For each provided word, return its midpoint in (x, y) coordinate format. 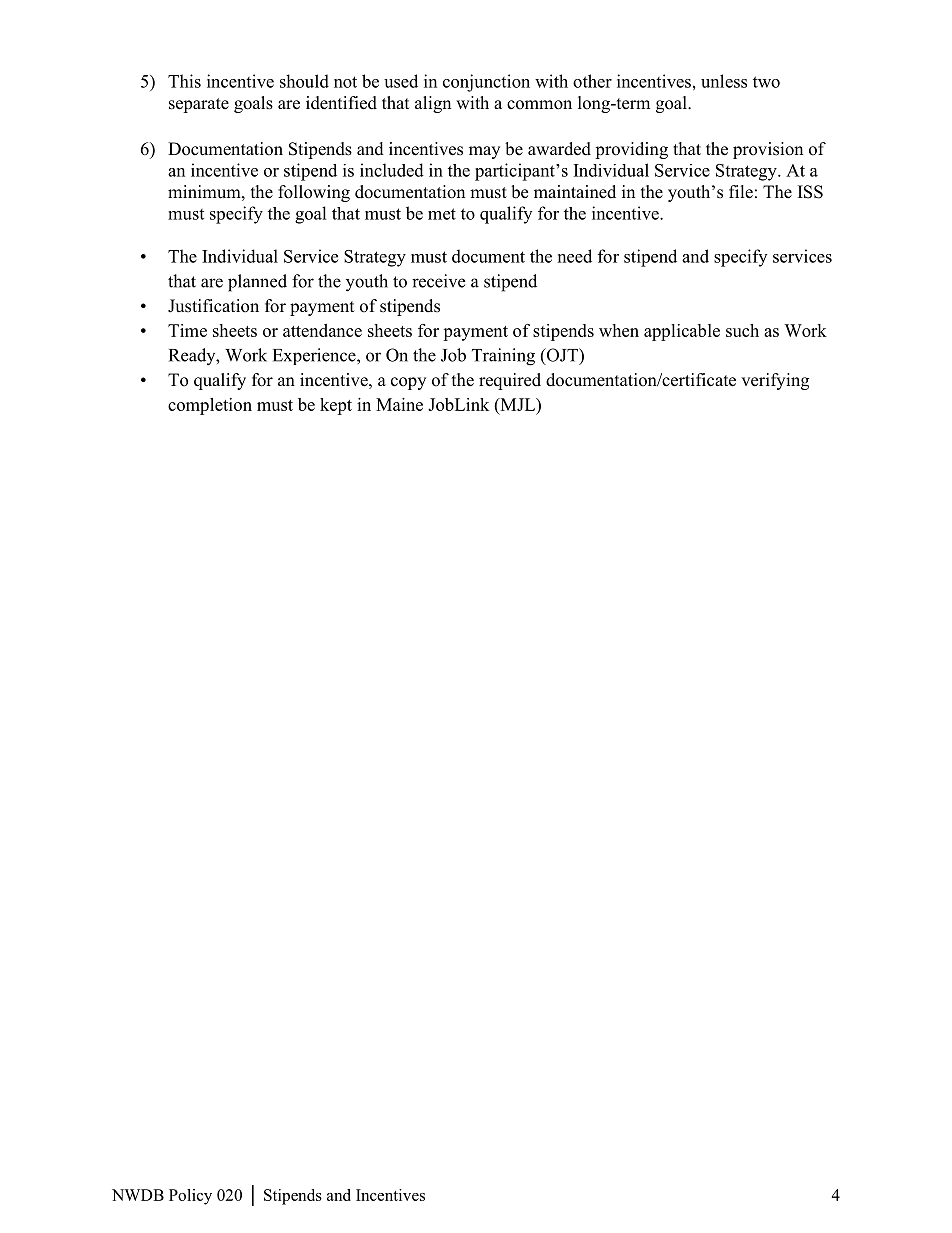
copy (408, 383)
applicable (682, 332)
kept (336, 406)
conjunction (486, 83)
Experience (315, 356)
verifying (775, 381)
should (304, 81)
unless (724, 81)
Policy (190, 1197)
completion (210, 406)
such (742, 330)
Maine (399, 404)
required (510, 381)
